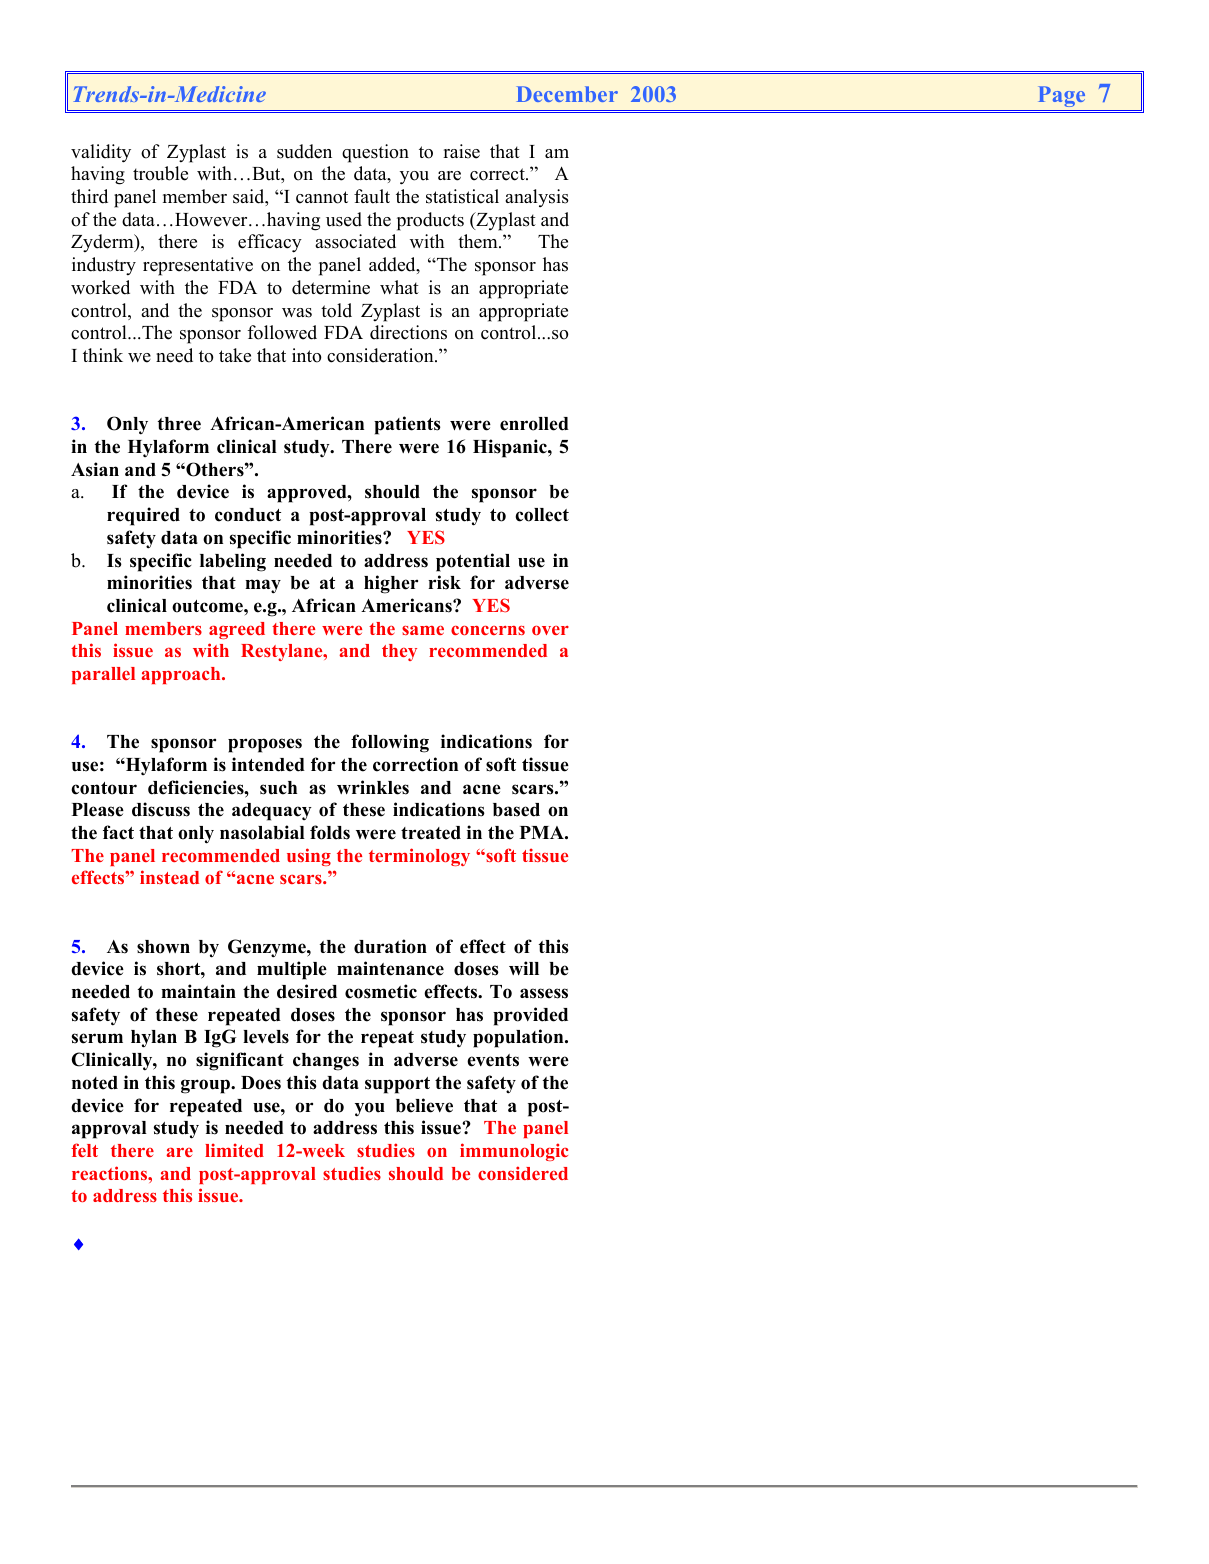 This screenshot has height=1564, width=1209. What do you see at coordinates (237, 630) in the screenshot?
I see `agreed` at bounding box center [237, 630].
